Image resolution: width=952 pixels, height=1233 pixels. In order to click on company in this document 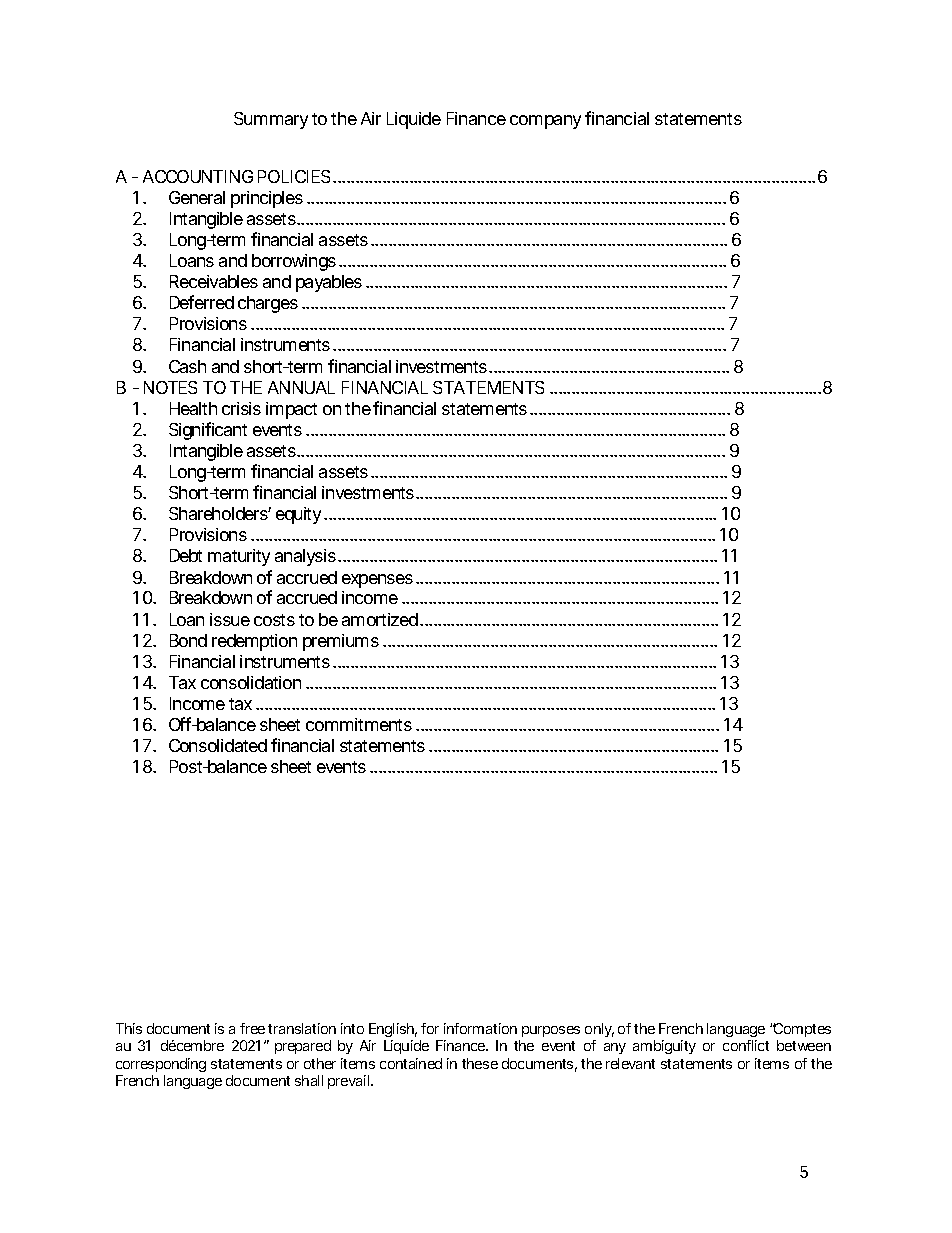, I will do `click(545, 122)`.
